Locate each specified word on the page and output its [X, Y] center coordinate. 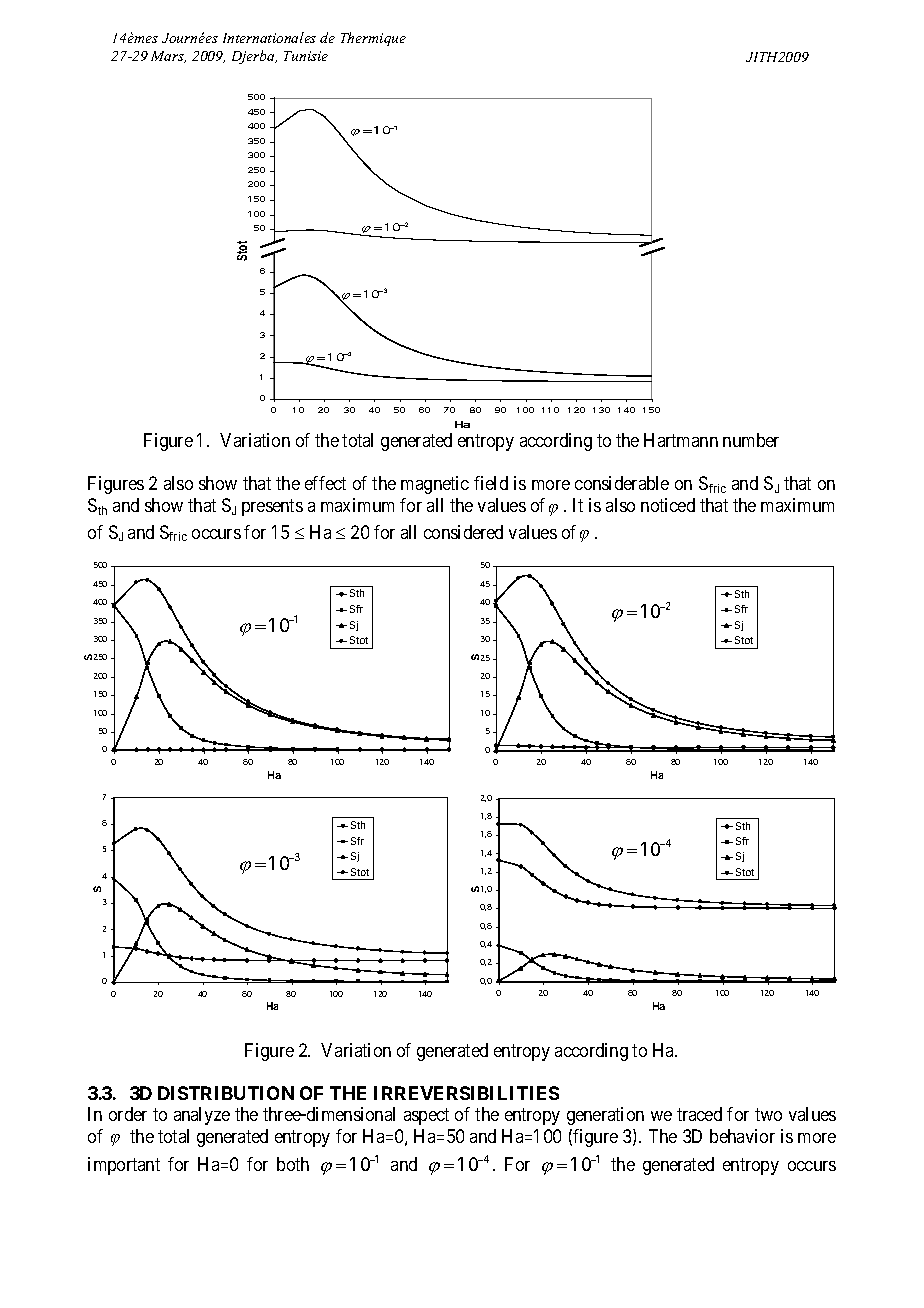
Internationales [269, 37]
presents [272, 507]
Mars [168, 57]
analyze [202, 1116]
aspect [426, 1116]
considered [463, 532]
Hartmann [681, 440]
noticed [668, 505]
